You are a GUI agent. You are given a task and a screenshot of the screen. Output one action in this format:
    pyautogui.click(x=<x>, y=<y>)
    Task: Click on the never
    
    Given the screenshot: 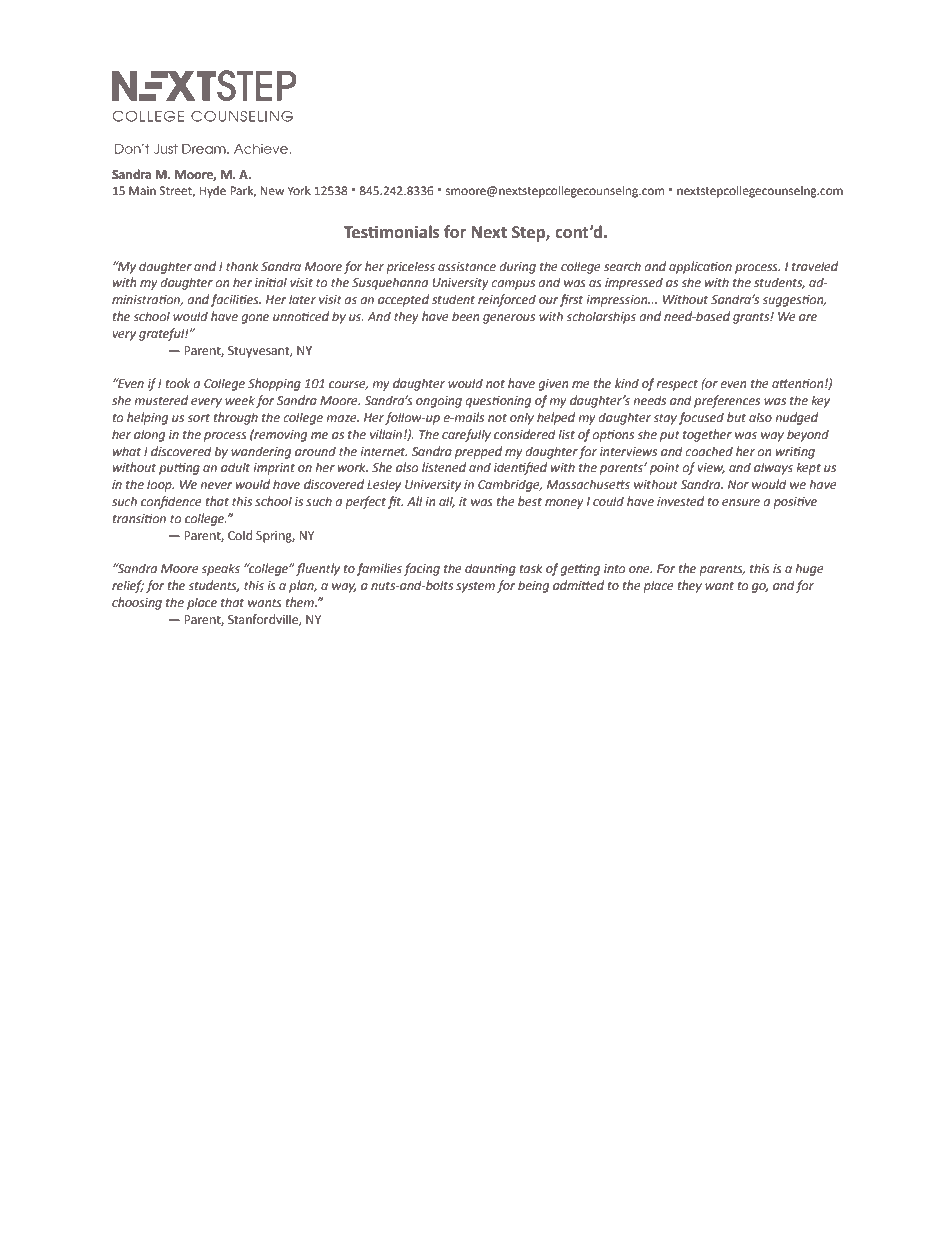 What is the action you would take?
    pyautogui.click(x=216, y=486)
